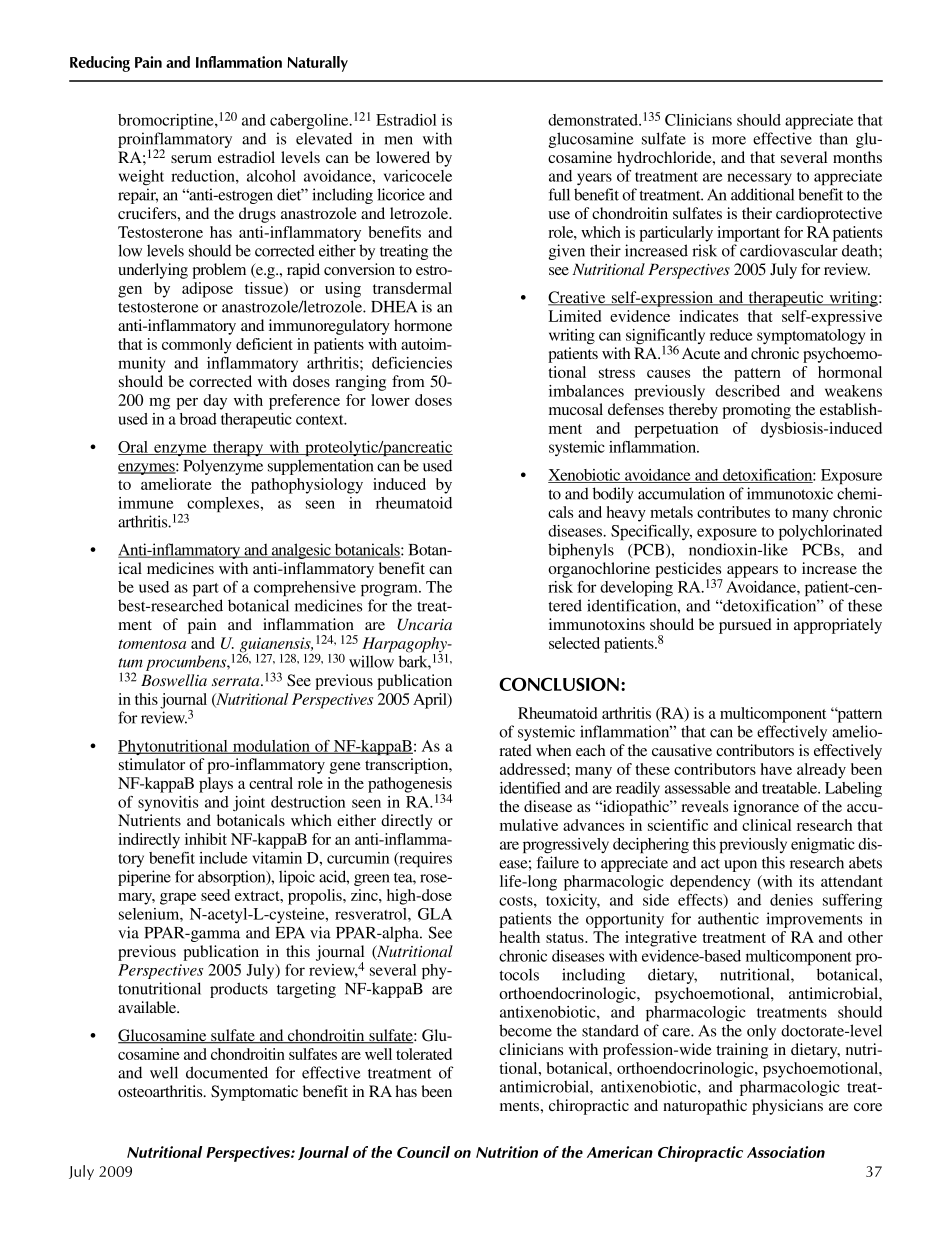 The width and height of the document is (952, 1233). Describe the element at coordinates (390, 590) in the document. I see `program` at that location.
